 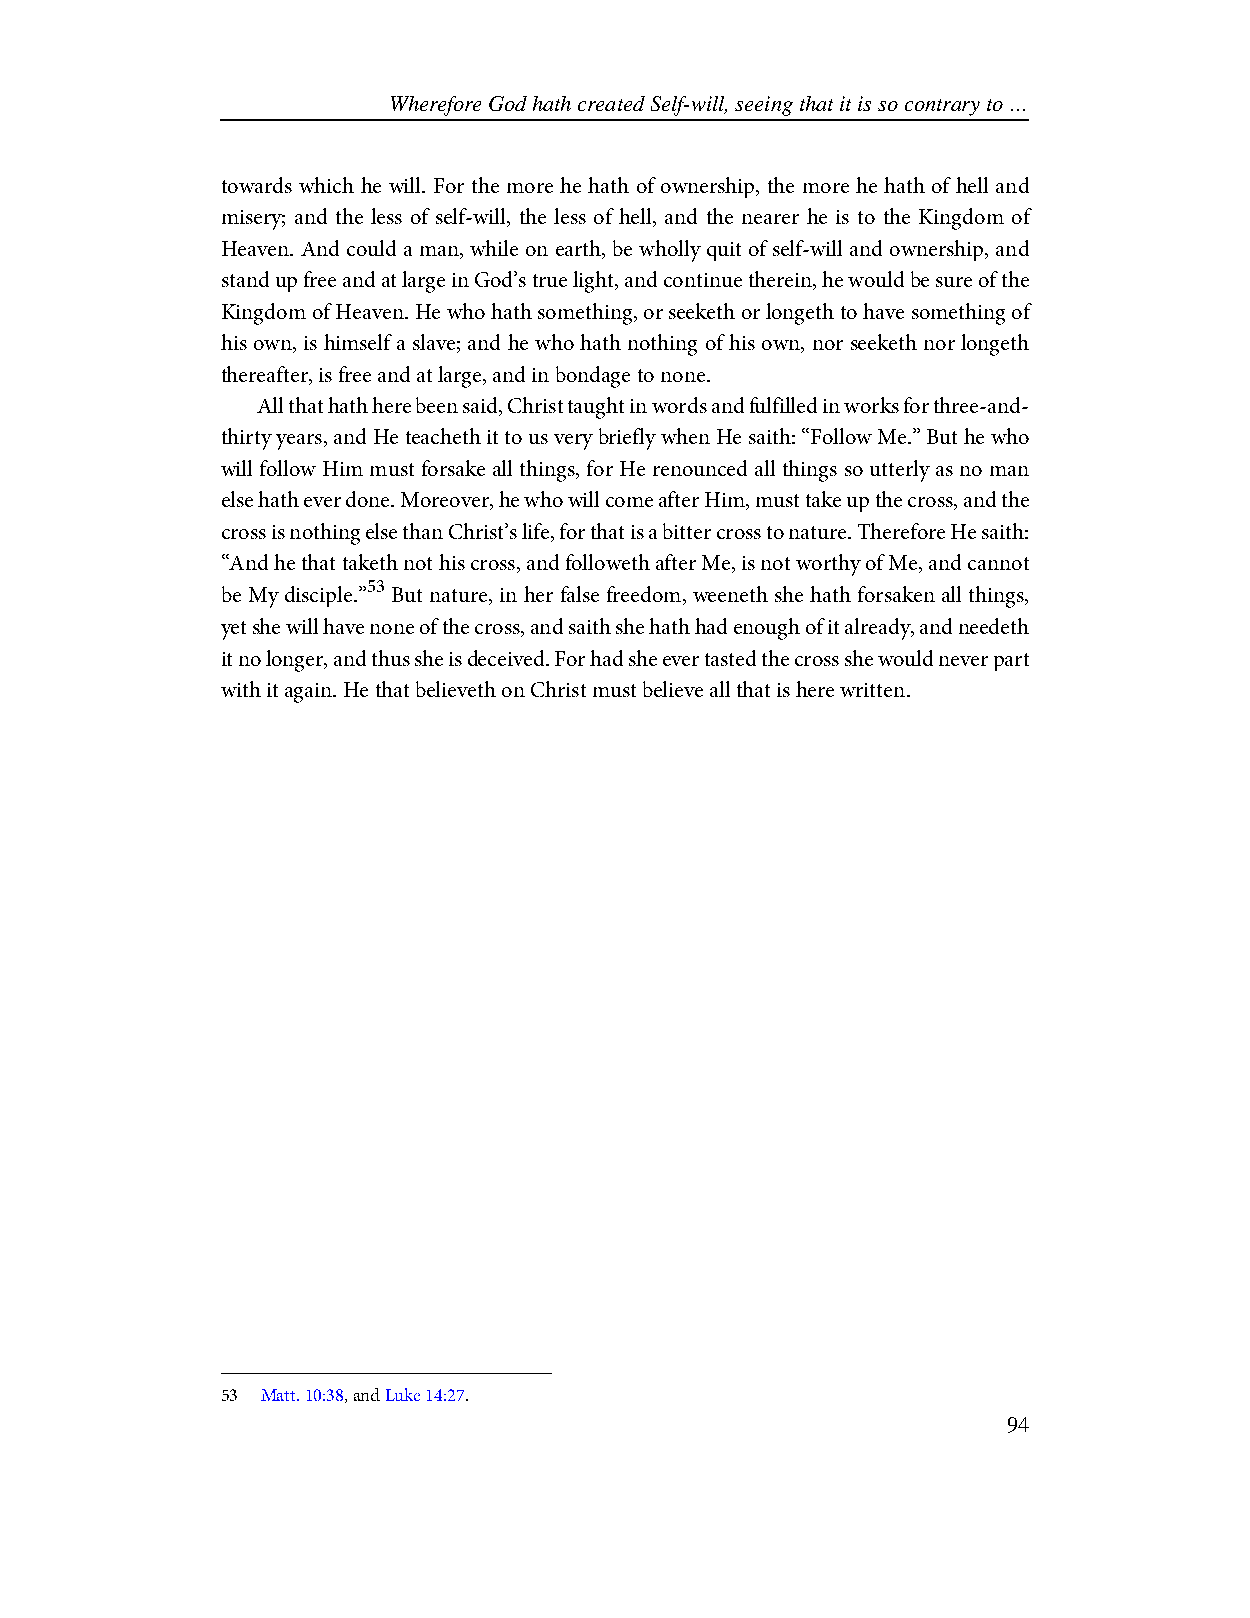 I want to click on Matt, so click(x=280, y=1395).
